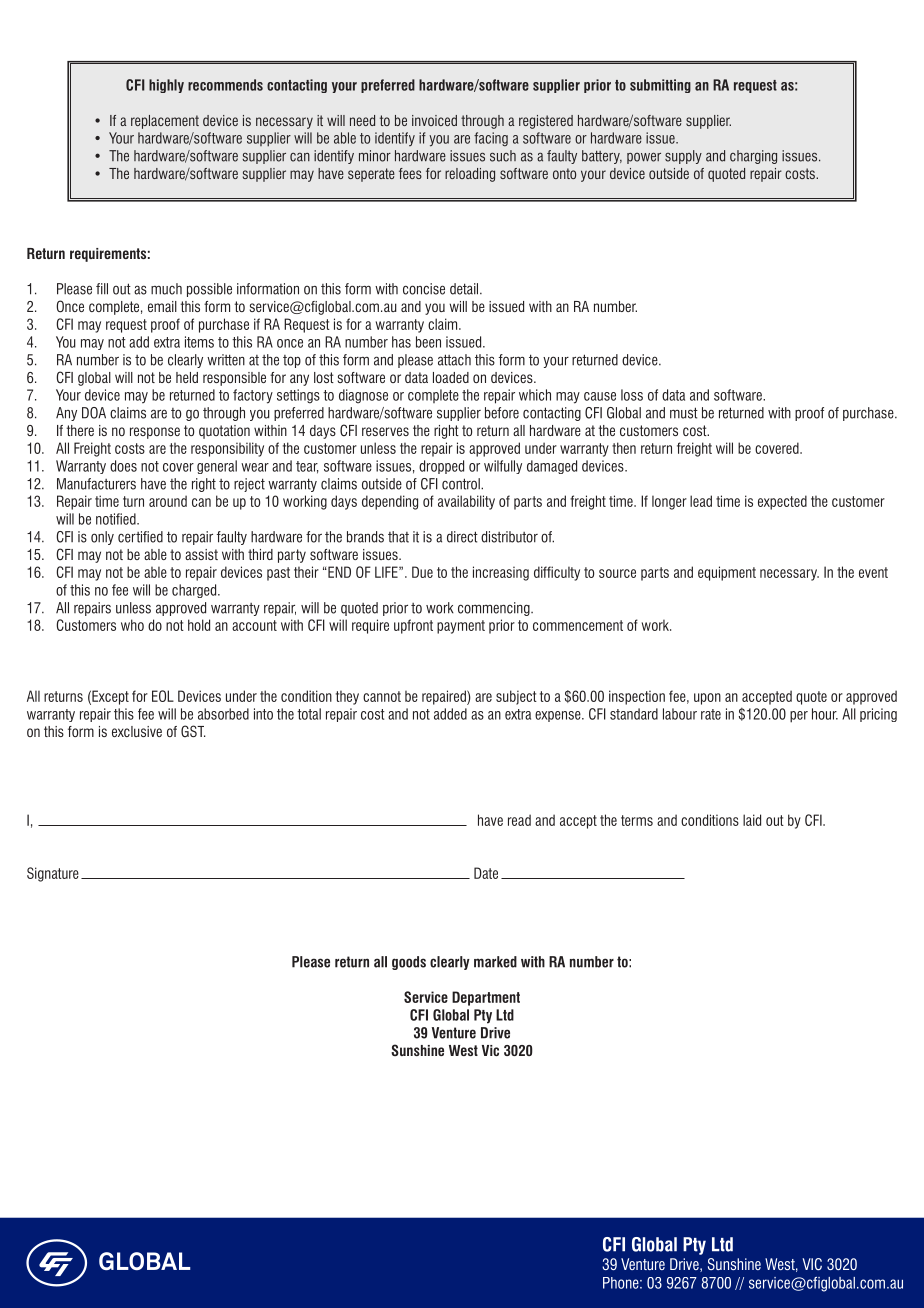 Image resolution: width=924 pixels, height=1308 pixels. Describe the element at coordinates (165, 122) in the image. I see `replacement` at that location.
